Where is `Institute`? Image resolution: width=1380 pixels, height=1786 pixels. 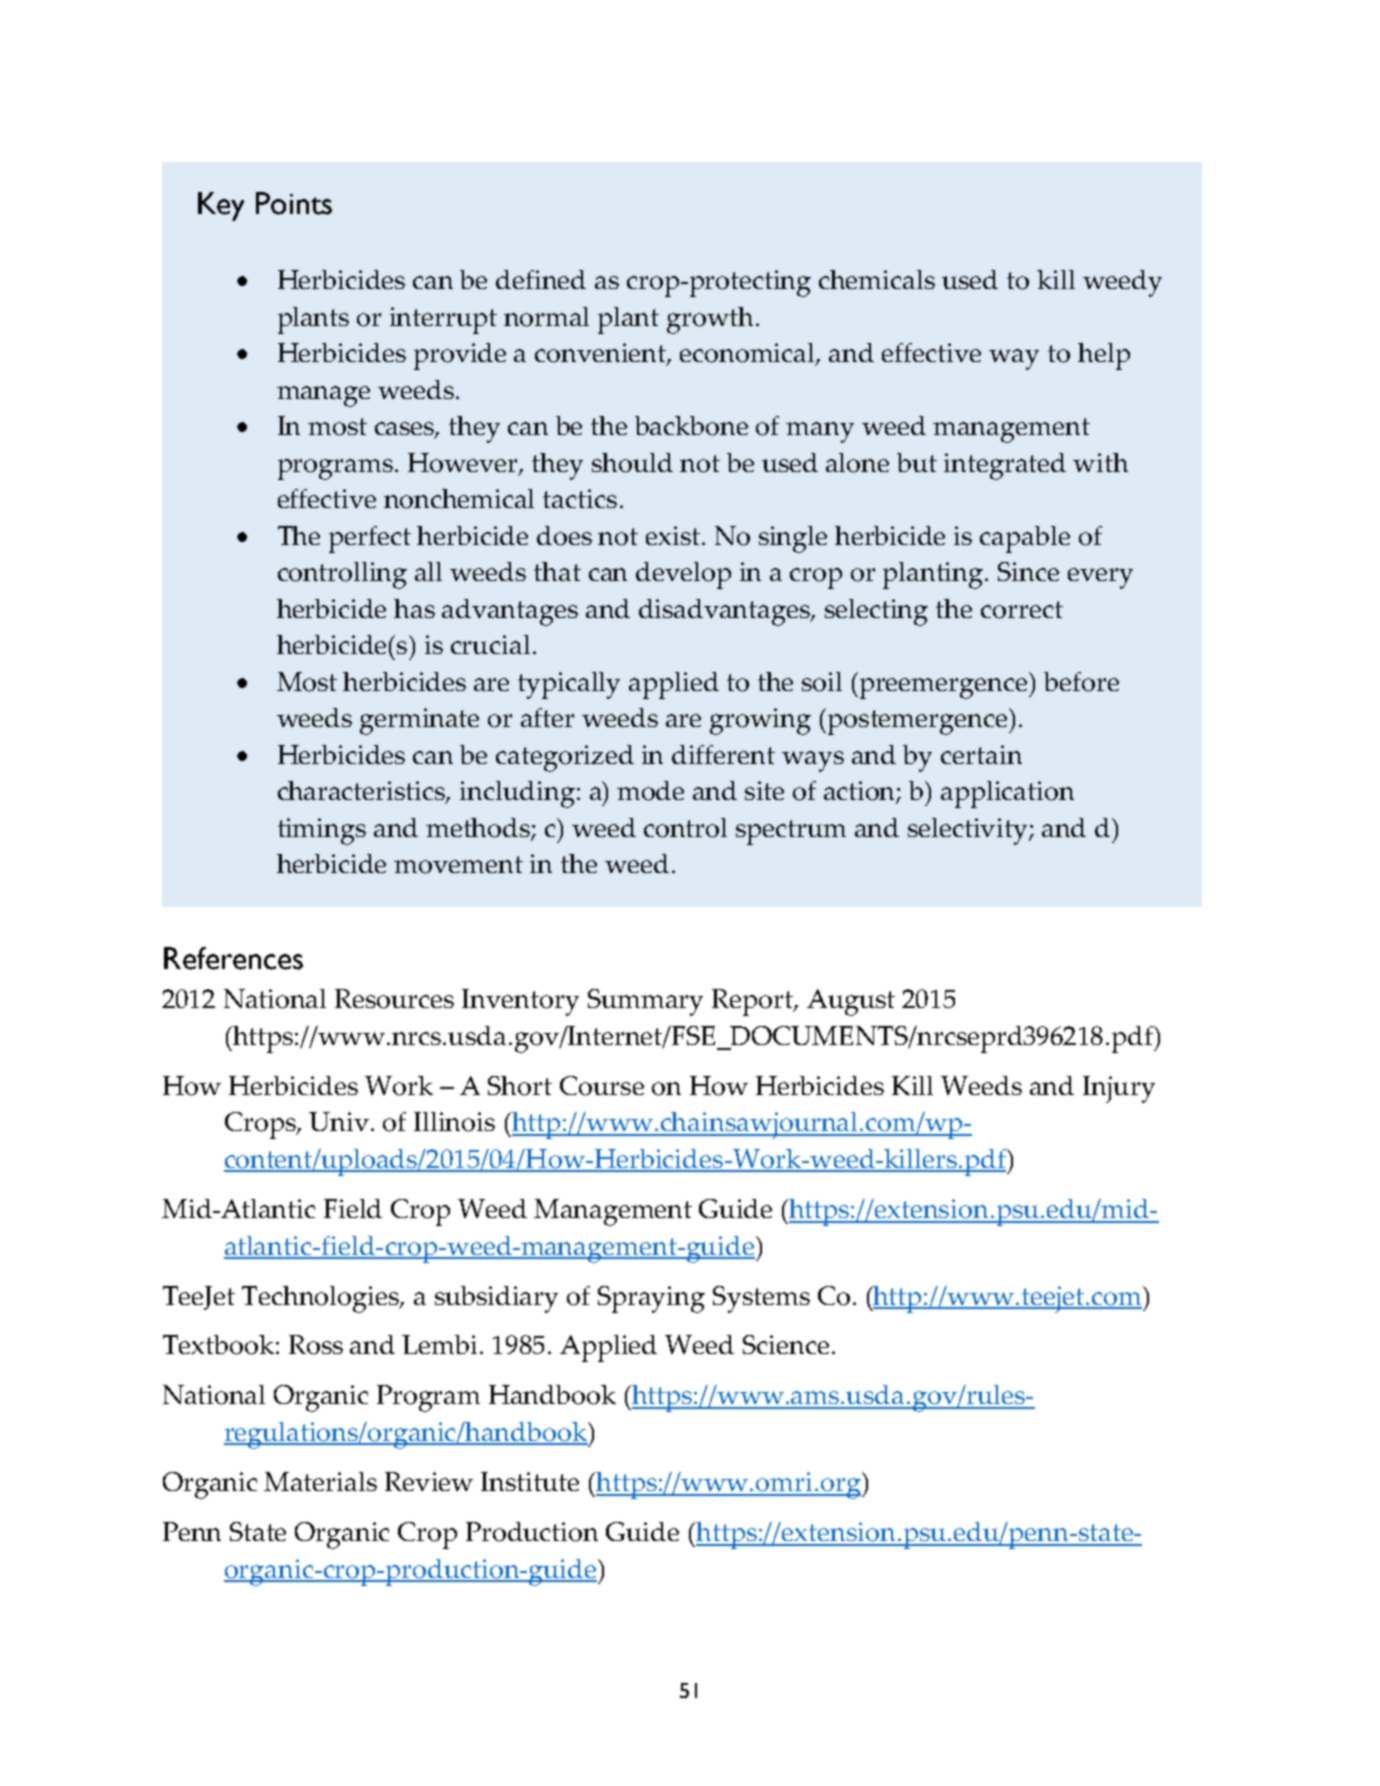
Institute is located at coordinates (530, 1481).
